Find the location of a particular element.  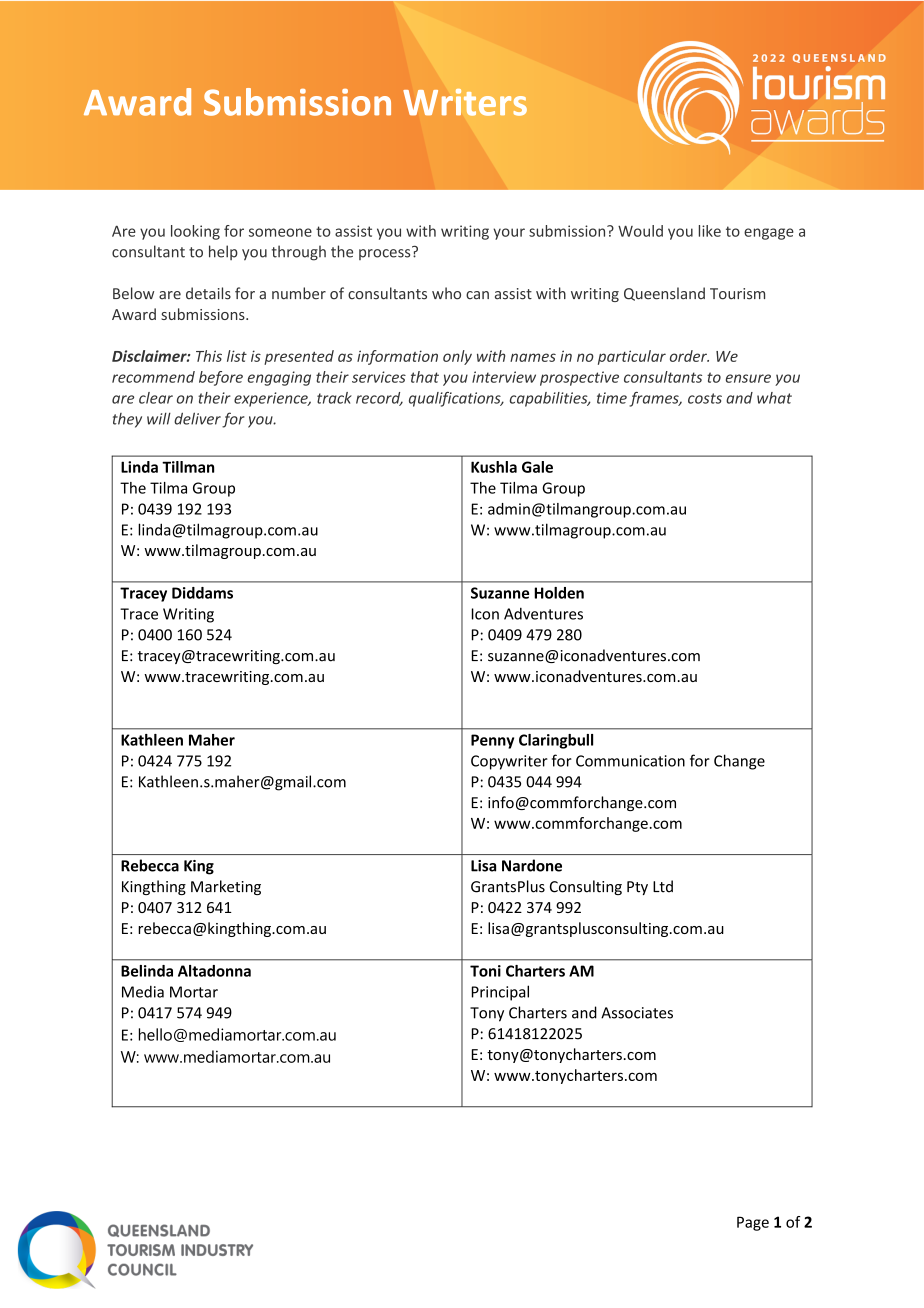

like is located at coordinates (710, 231).
